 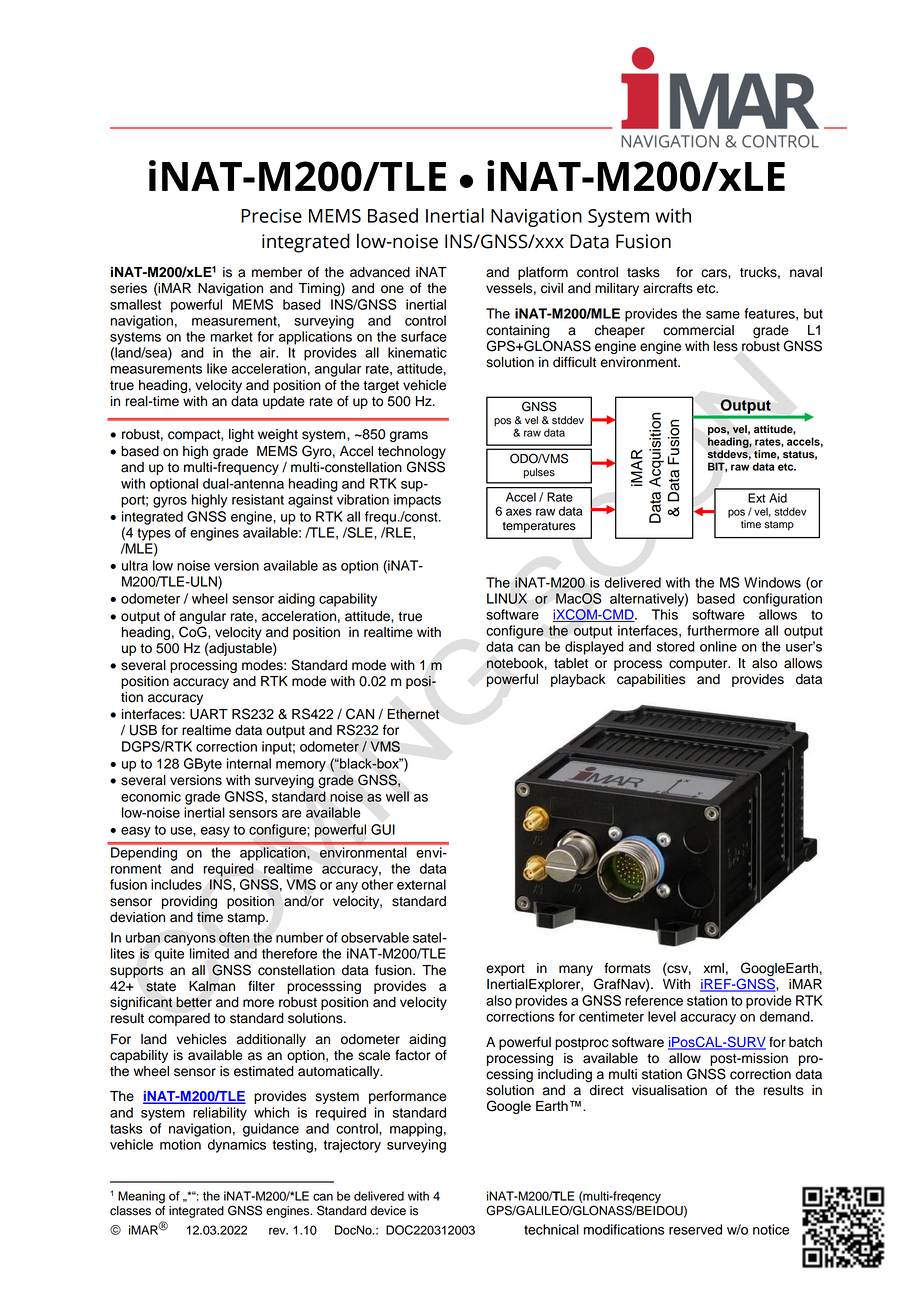 What do you see at coordinates (695, 1229) in the document?
I see `reserved` at bounding box center [695, 1229].
